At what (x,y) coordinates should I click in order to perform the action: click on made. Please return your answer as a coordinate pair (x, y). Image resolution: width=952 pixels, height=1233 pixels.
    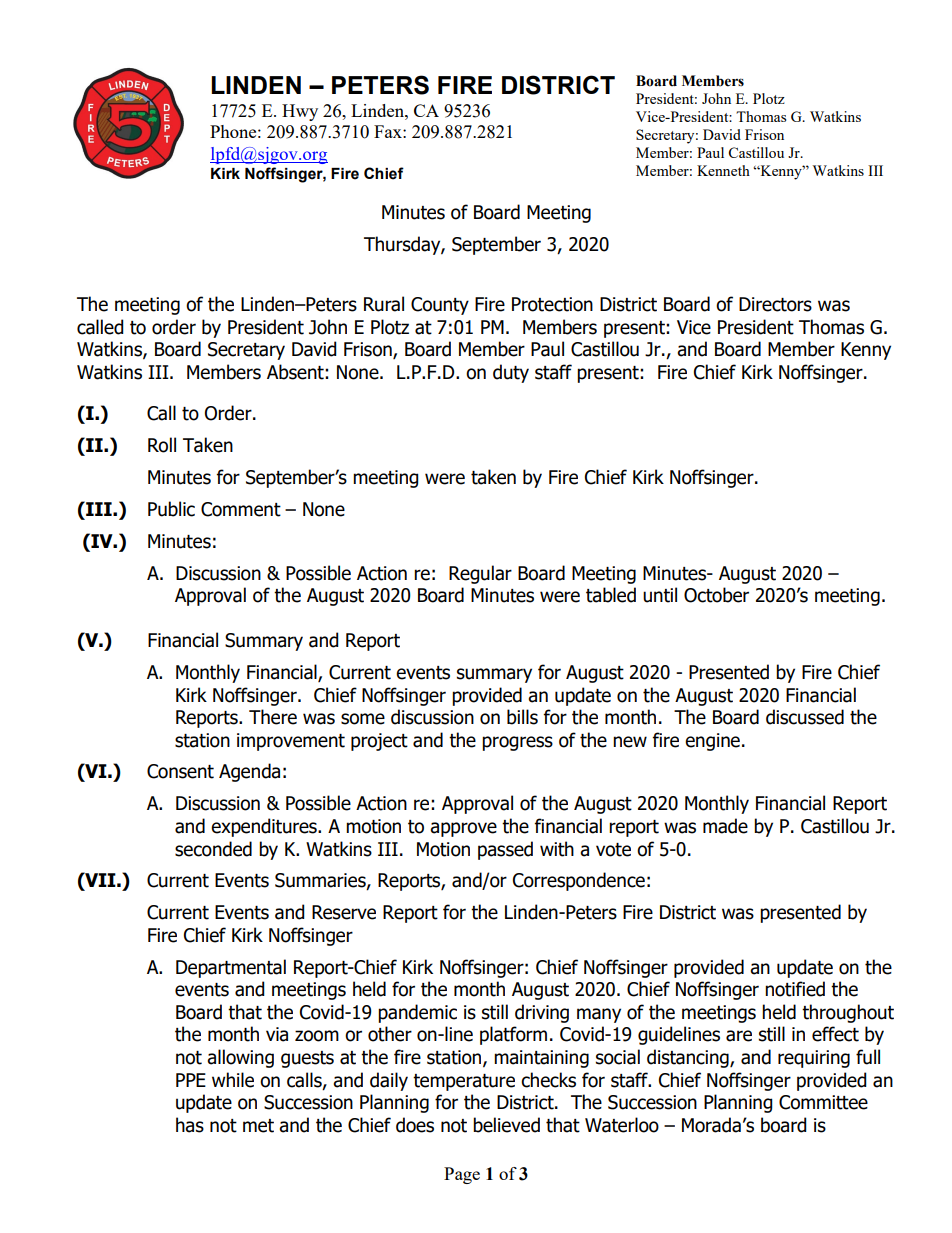
    Looking at the image, I should click on (725, 826).
